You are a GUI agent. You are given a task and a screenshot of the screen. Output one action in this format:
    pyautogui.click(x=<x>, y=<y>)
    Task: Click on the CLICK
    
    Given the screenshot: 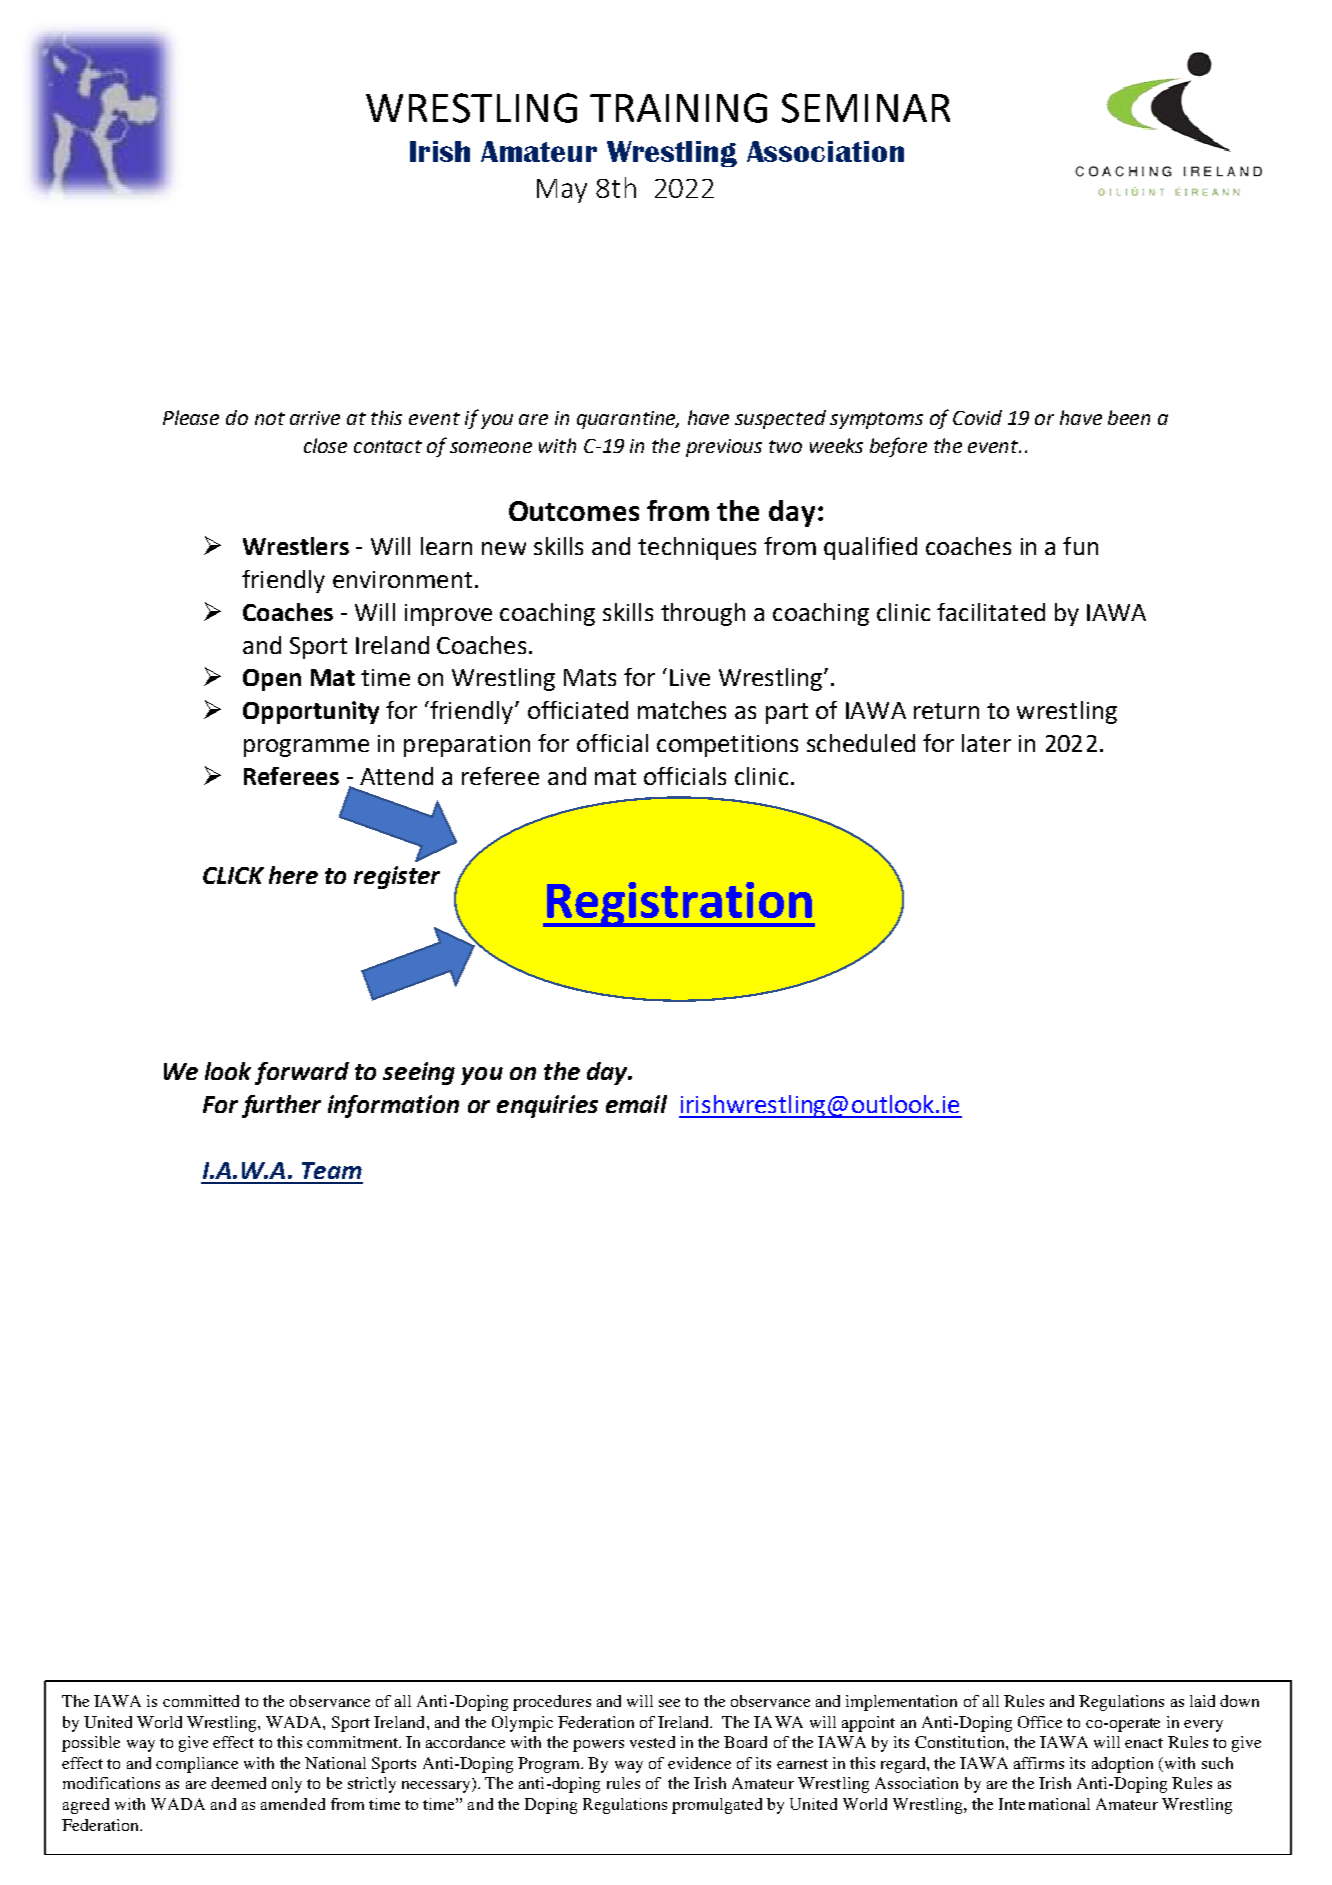 What is the action you would take?
    pyautogui.click(x=233, y=875)
